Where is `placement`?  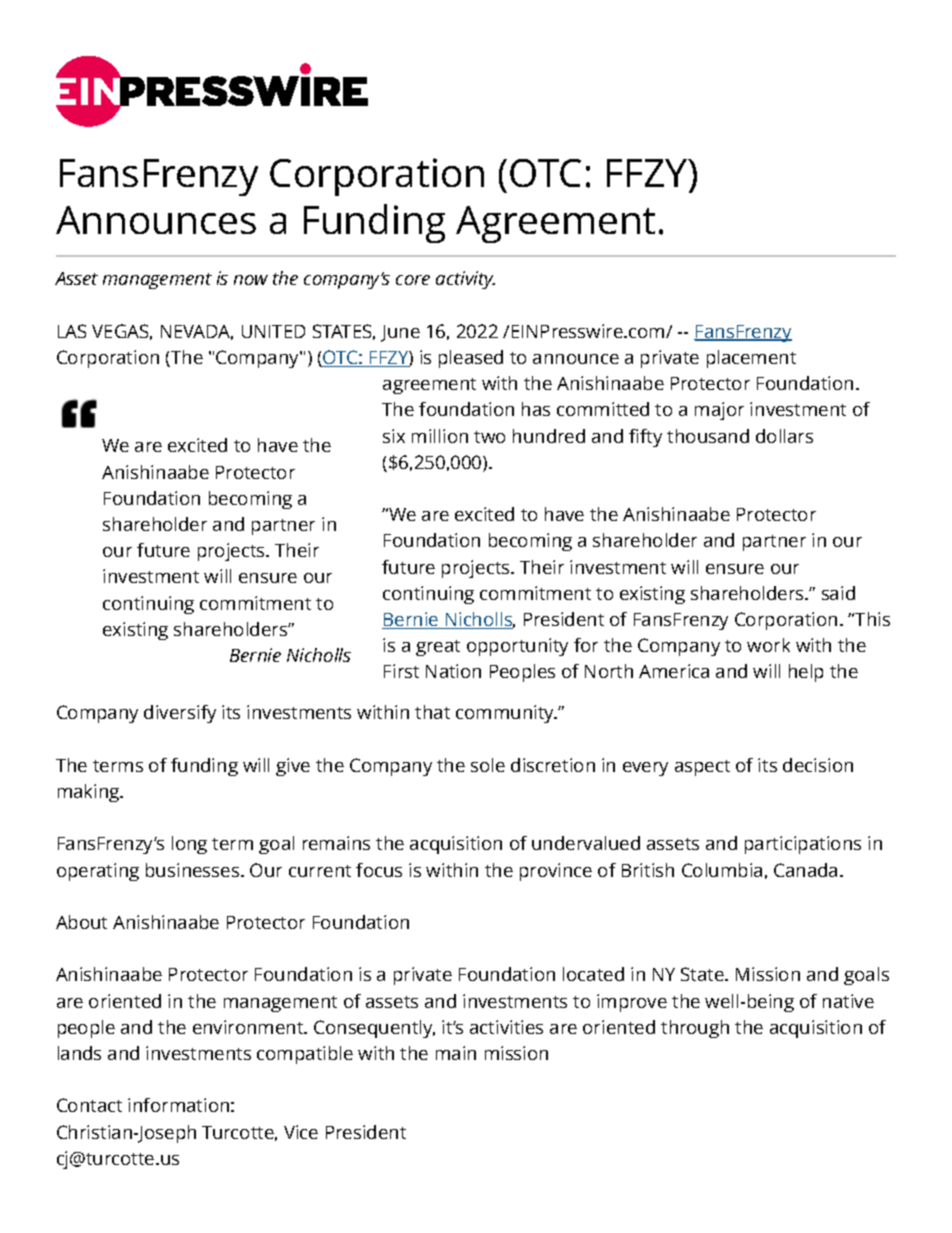
placement is located at coordinates (751, 359).
